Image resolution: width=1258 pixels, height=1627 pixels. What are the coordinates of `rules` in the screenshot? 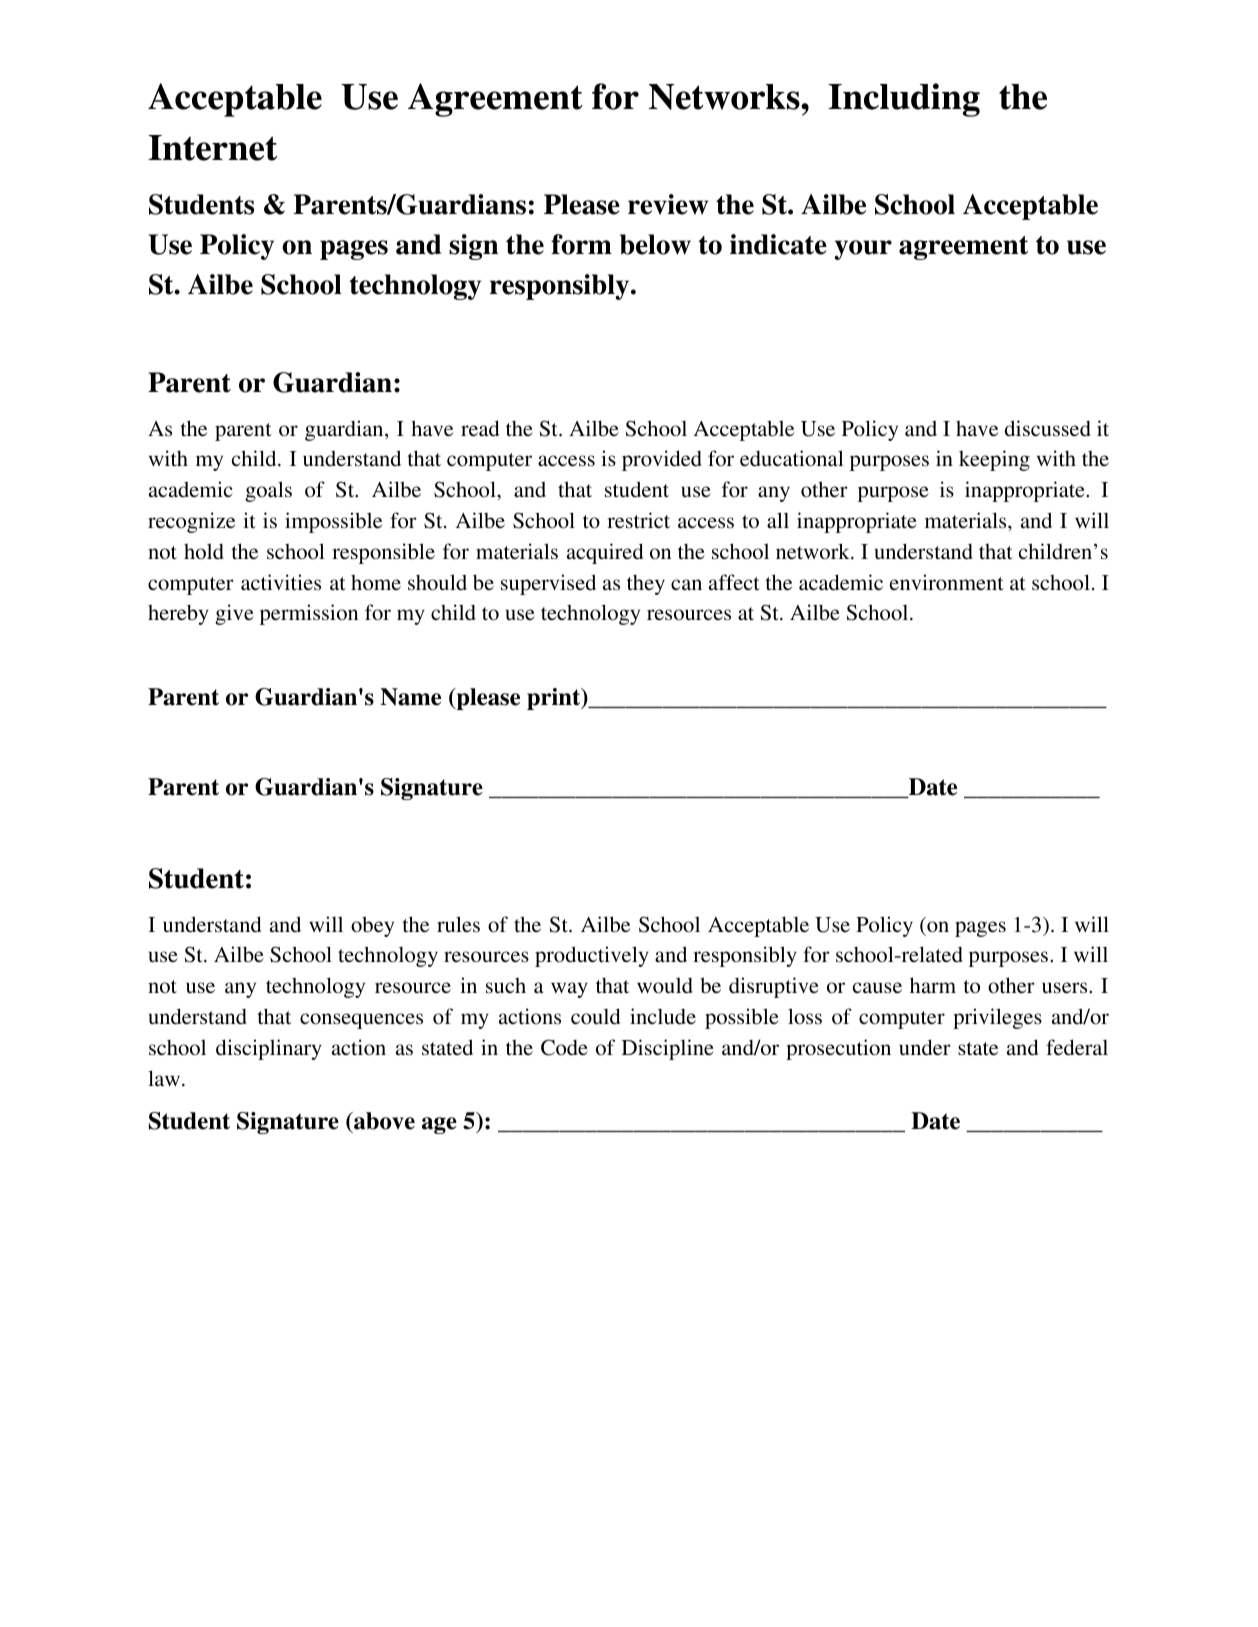 It's located at (458, 924).
